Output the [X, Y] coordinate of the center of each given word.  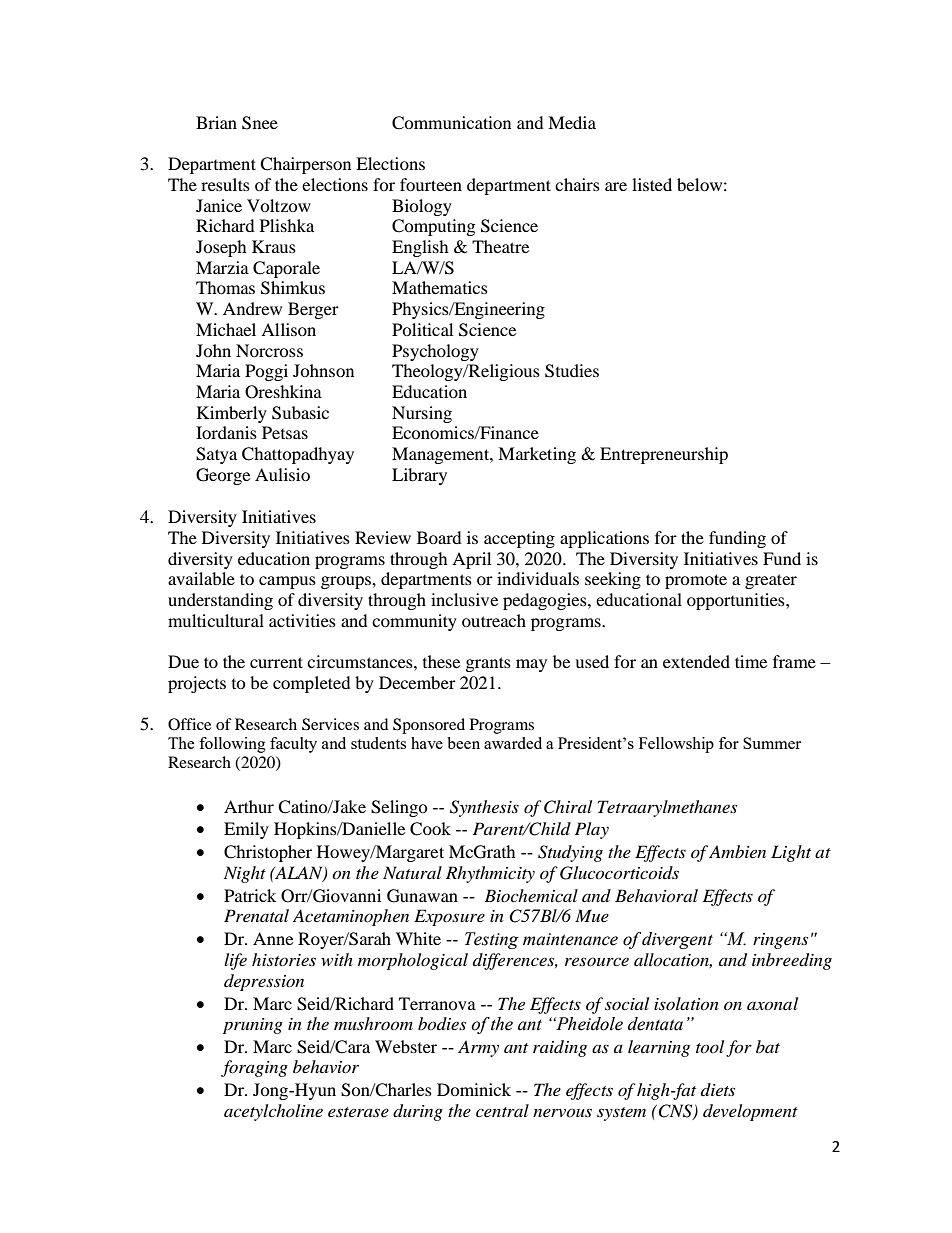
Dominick [474, 1089]
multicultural [216, 620]
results [225, 184]
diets [718, 1089]
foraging [254, 1068]
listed [652, 184]
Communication [451, 123]
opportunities [737, 601]
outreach [494, 620]
